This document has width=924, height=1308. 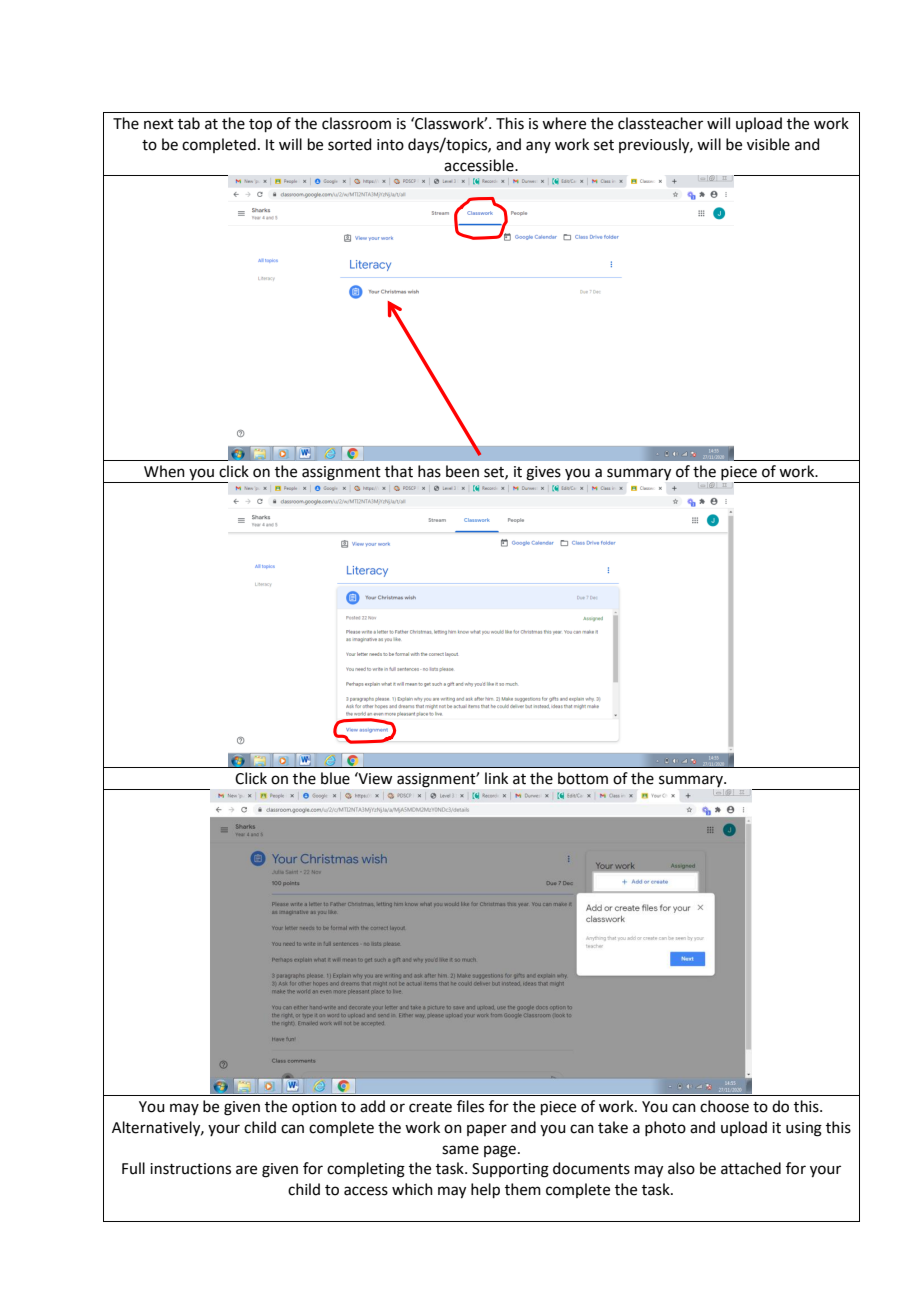 I want to click on blue, so click(x=335, y=778).
